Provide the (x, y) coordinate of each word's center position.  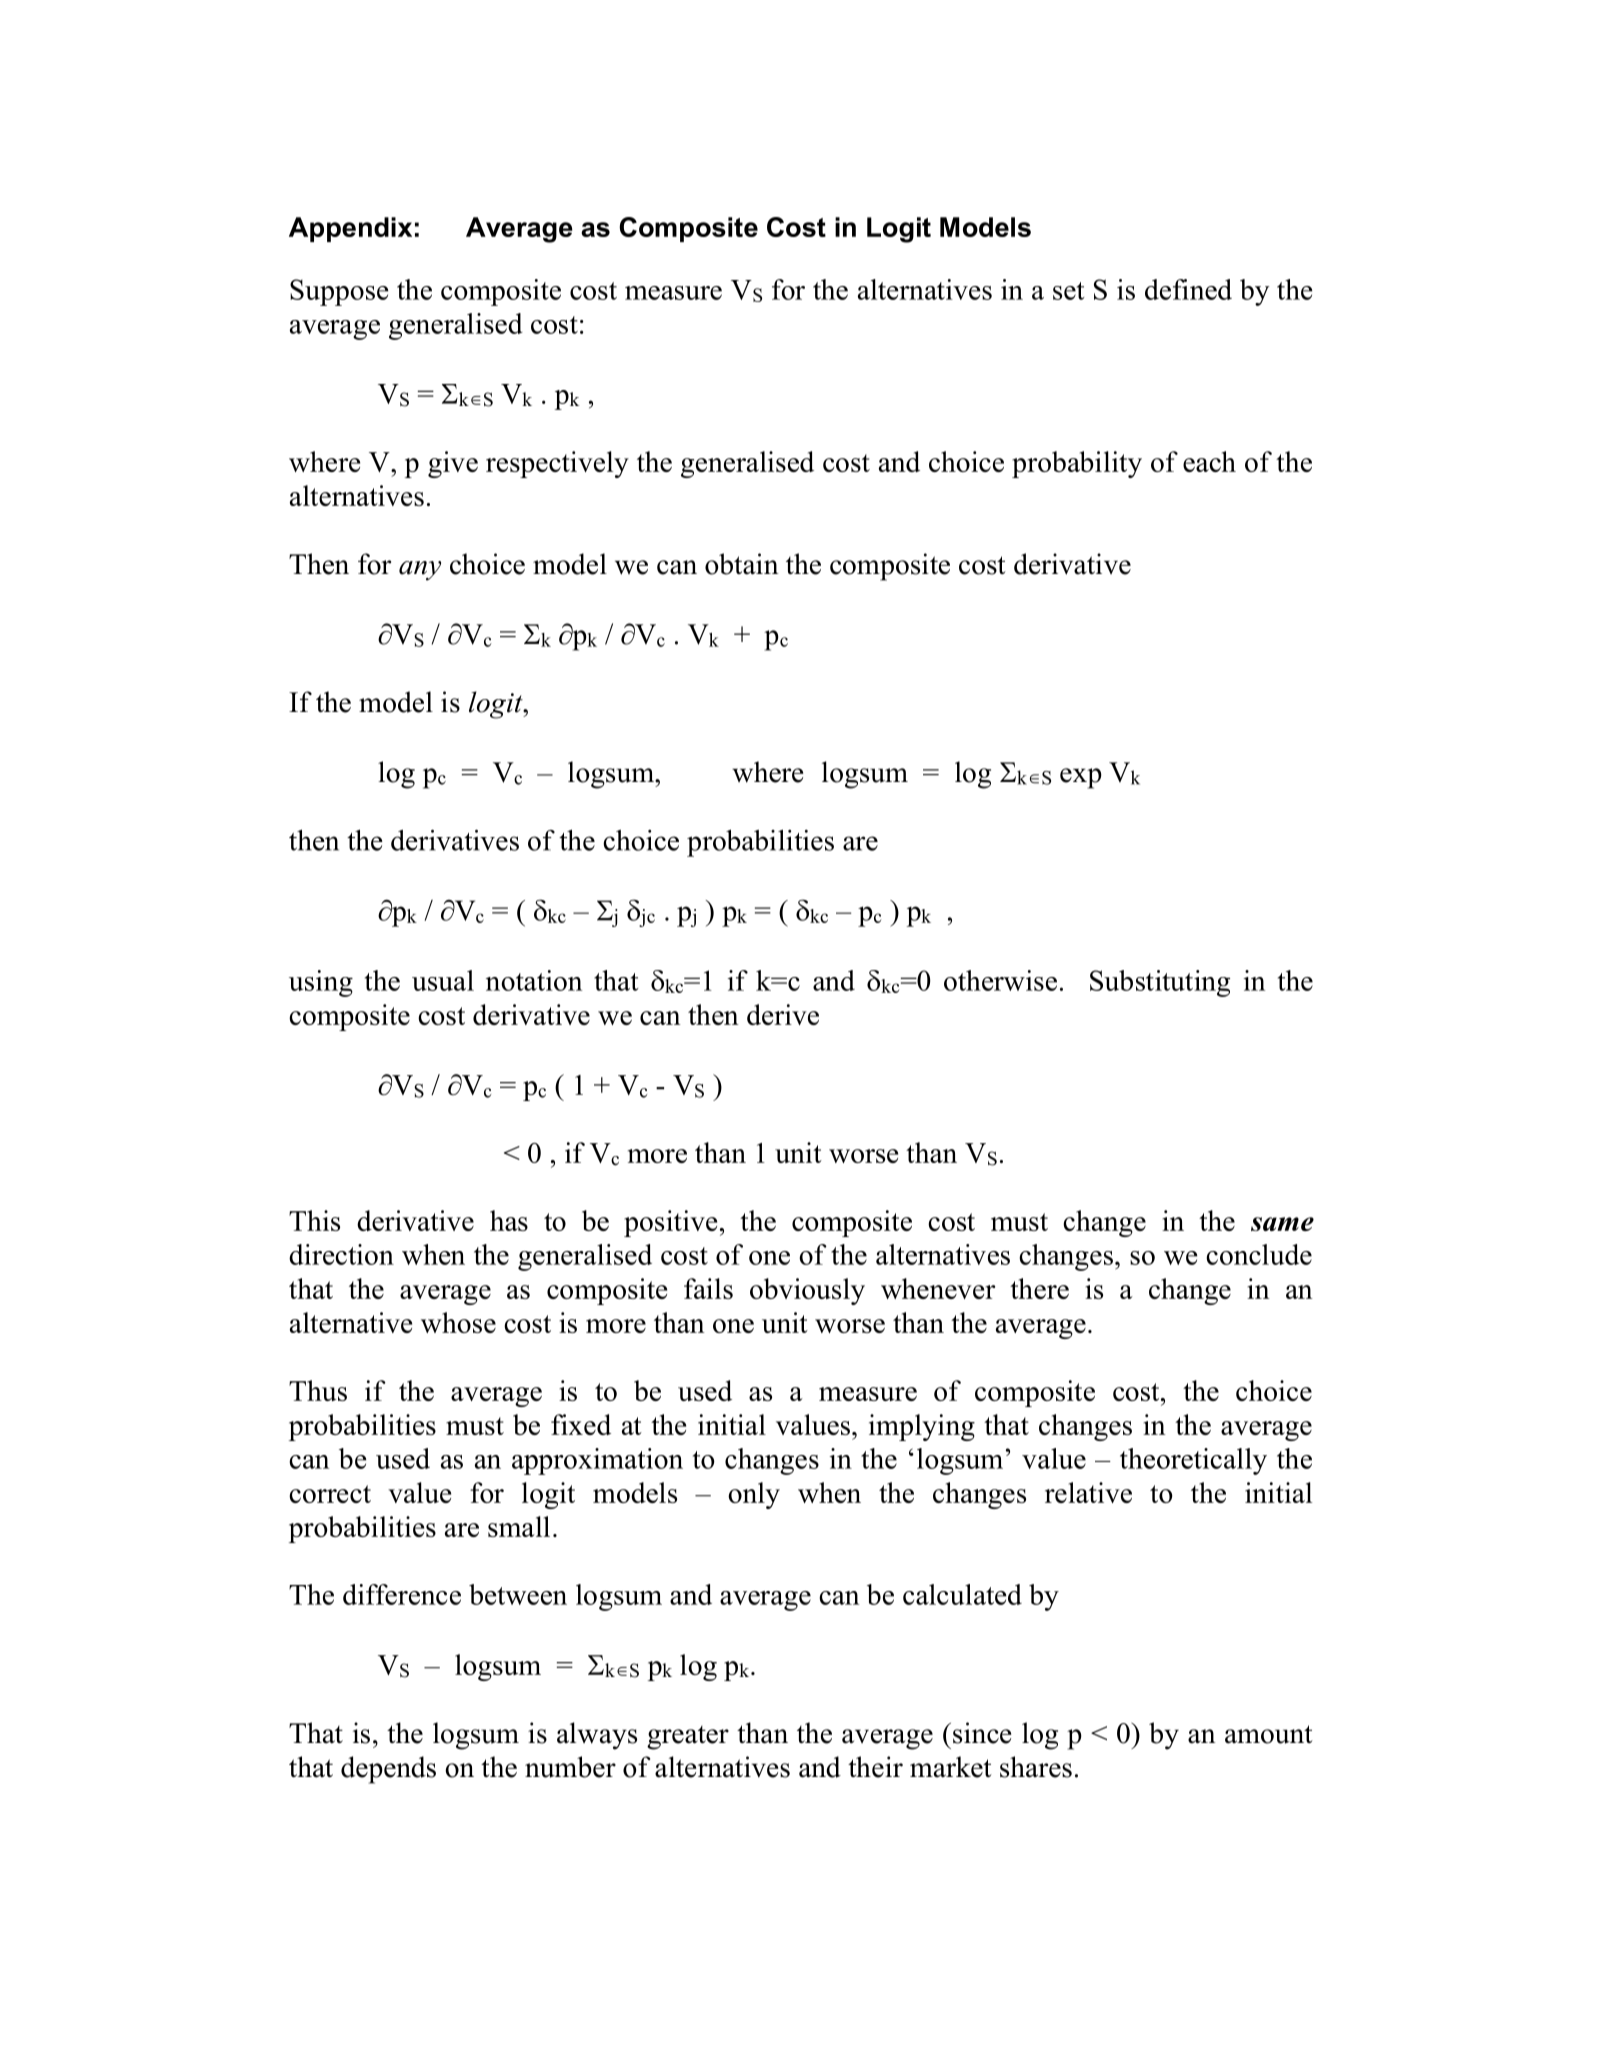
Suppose (339, 292)
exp (1081, 778)
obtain (742, 564)
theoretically (1193, 1461)
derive (783, 1014)
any (420, 571)
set (1068, 291)
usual (443, 980)
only (754, 1495)
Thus (318, 1390)
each (1209, 461)
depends (388, 1770)
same (1282, 1224)
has (509, 1220)
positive (670, 1223)
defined (1188, 289)
